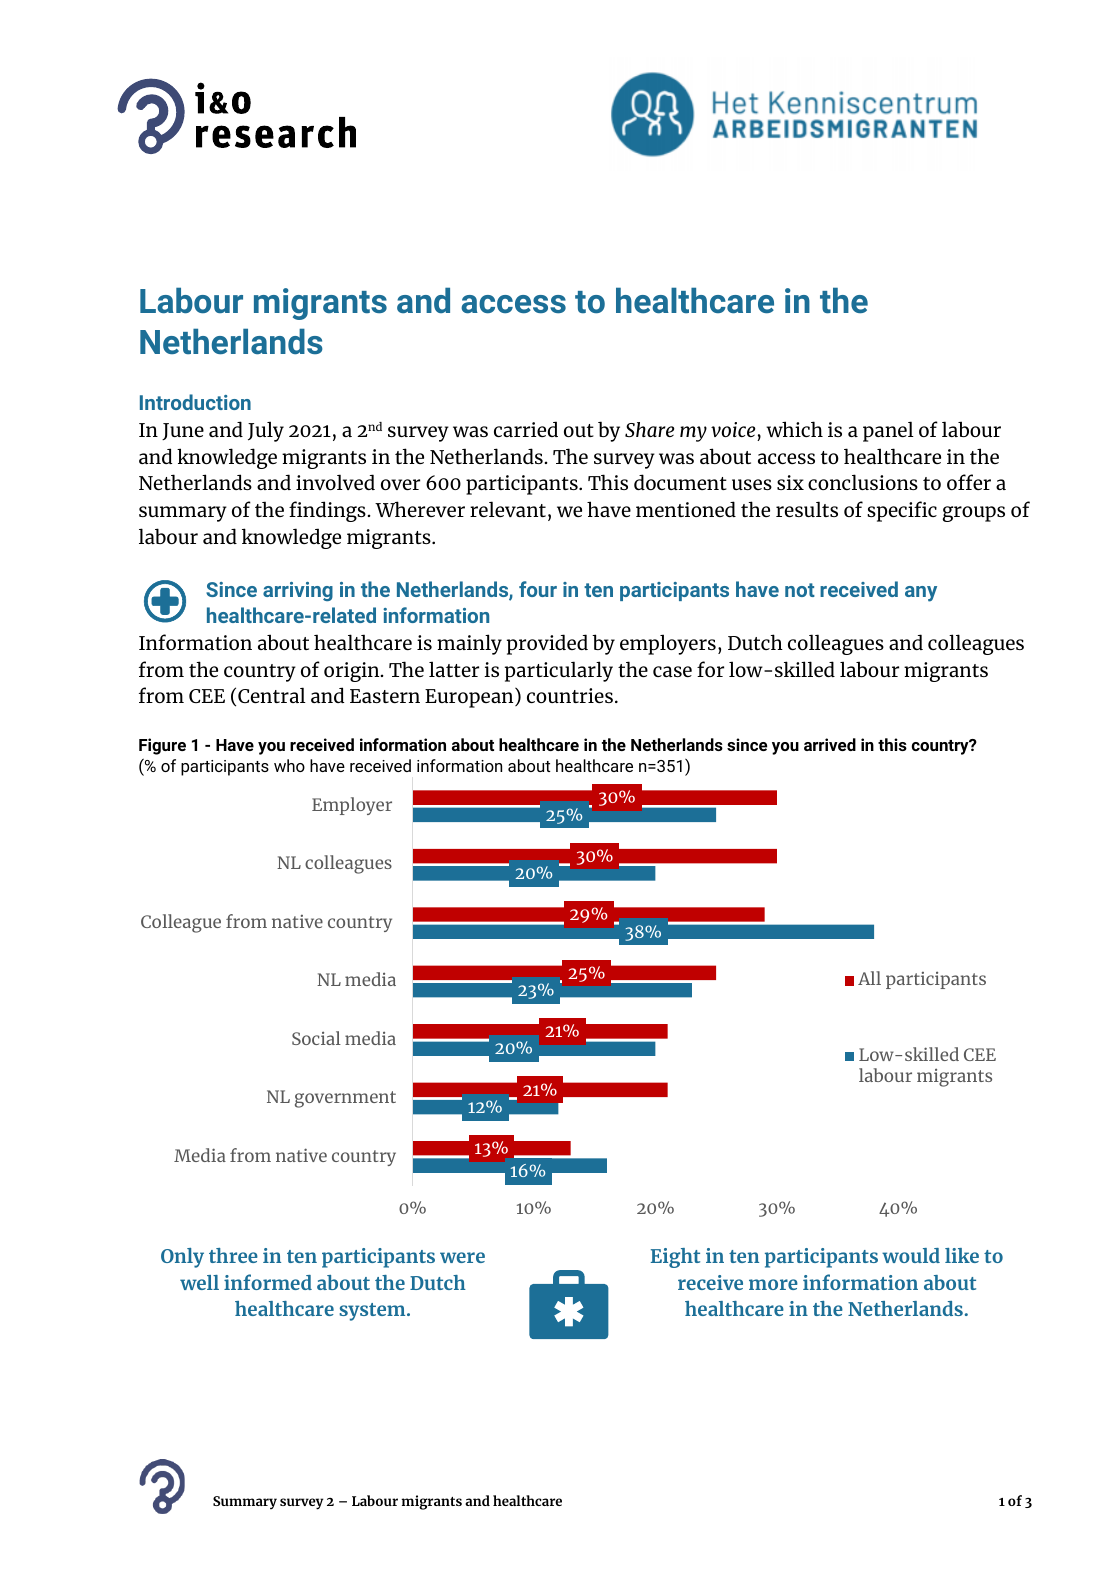  Describe the element at coordinates (268, 1282) in the screenshot. I see `informed` at that location.
